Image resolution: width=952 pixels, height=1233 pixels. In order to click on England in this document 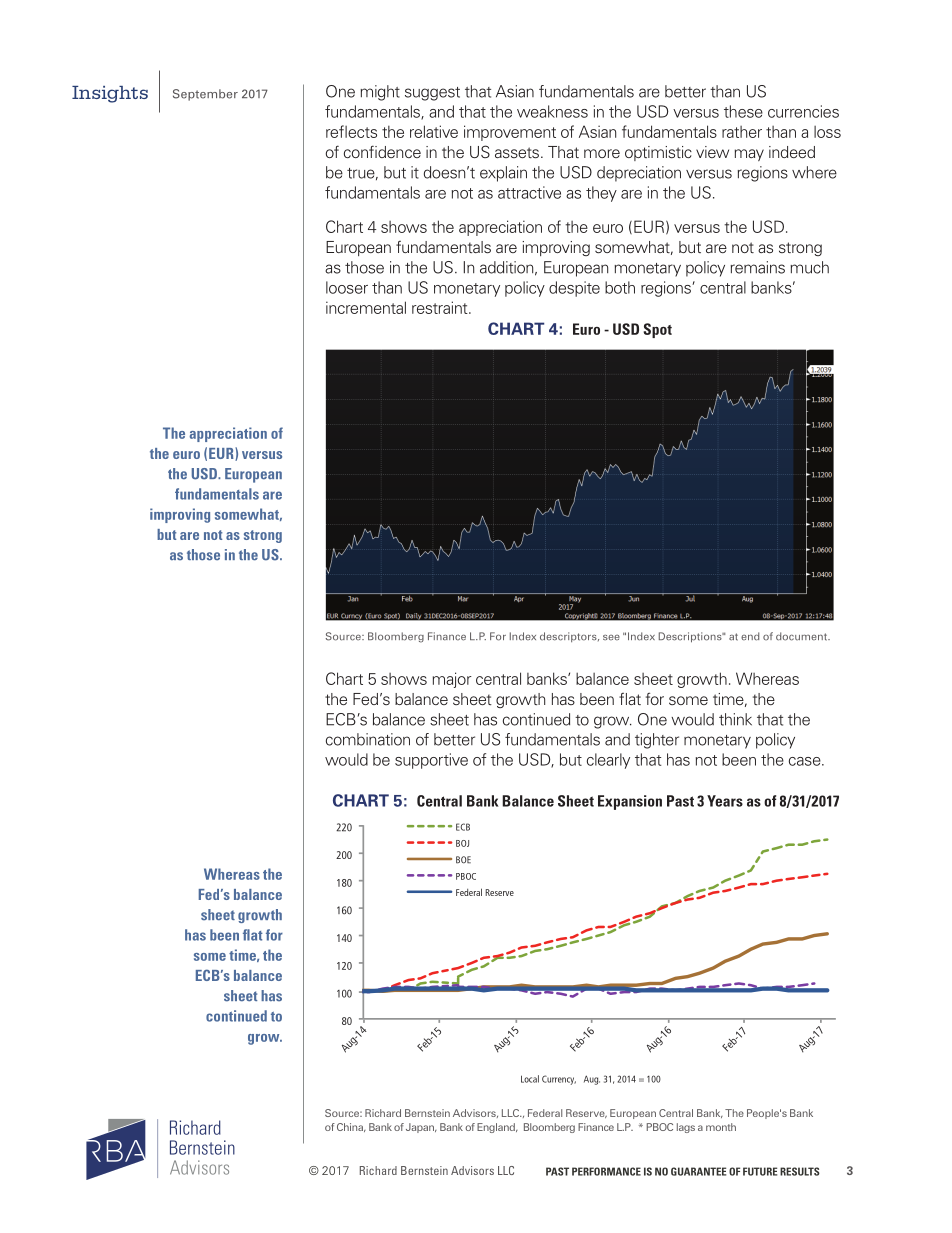, I will do `click(497, 1128)`.
